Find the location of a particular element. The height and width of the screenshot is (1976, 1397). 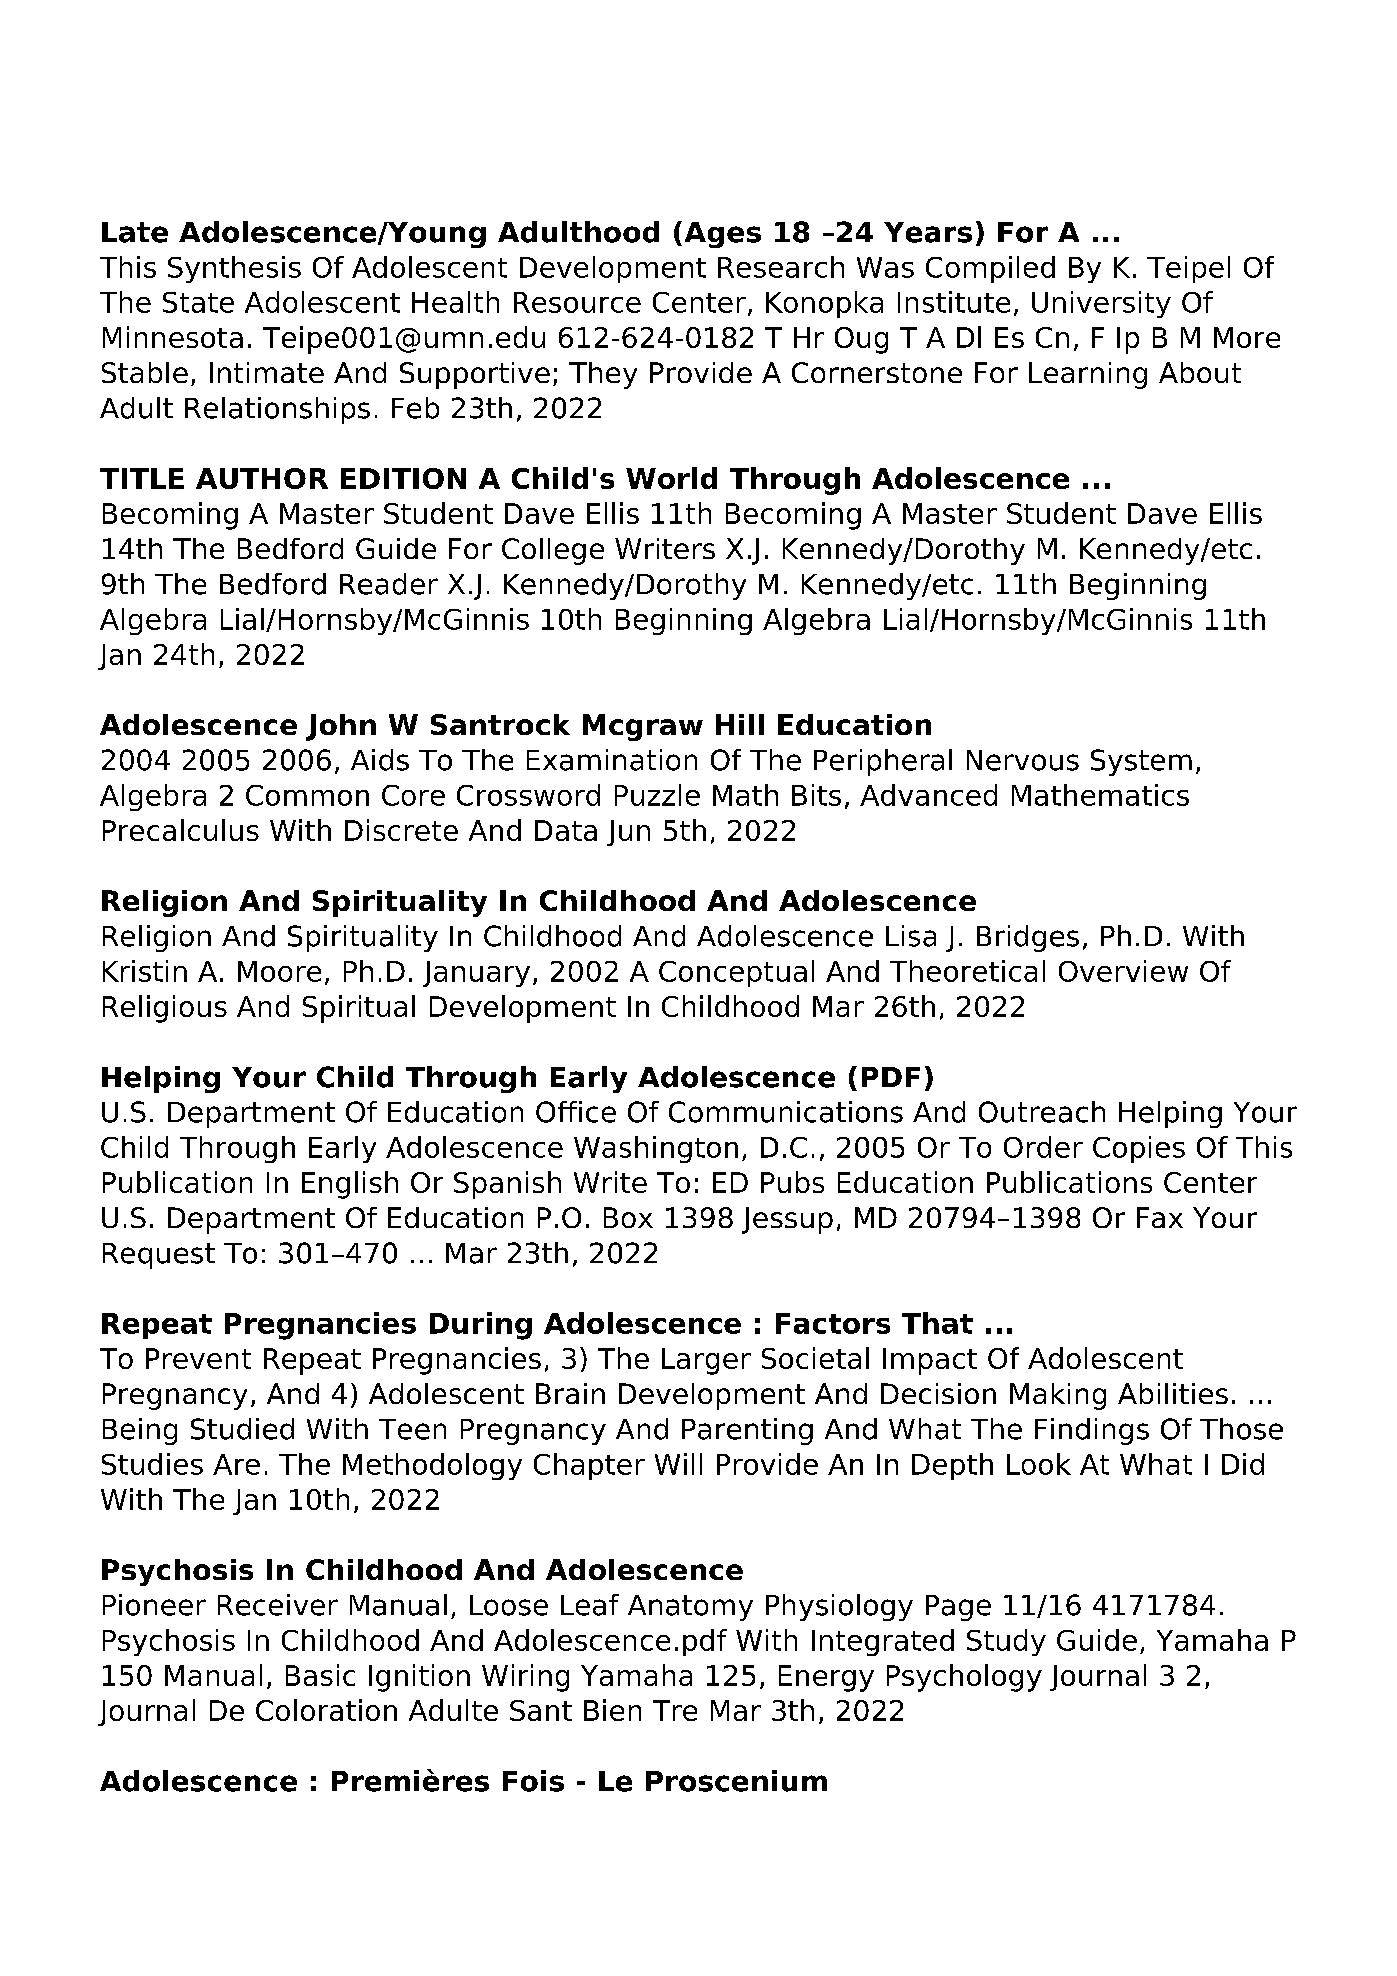

Ages is located at coordinates (723, 235).
